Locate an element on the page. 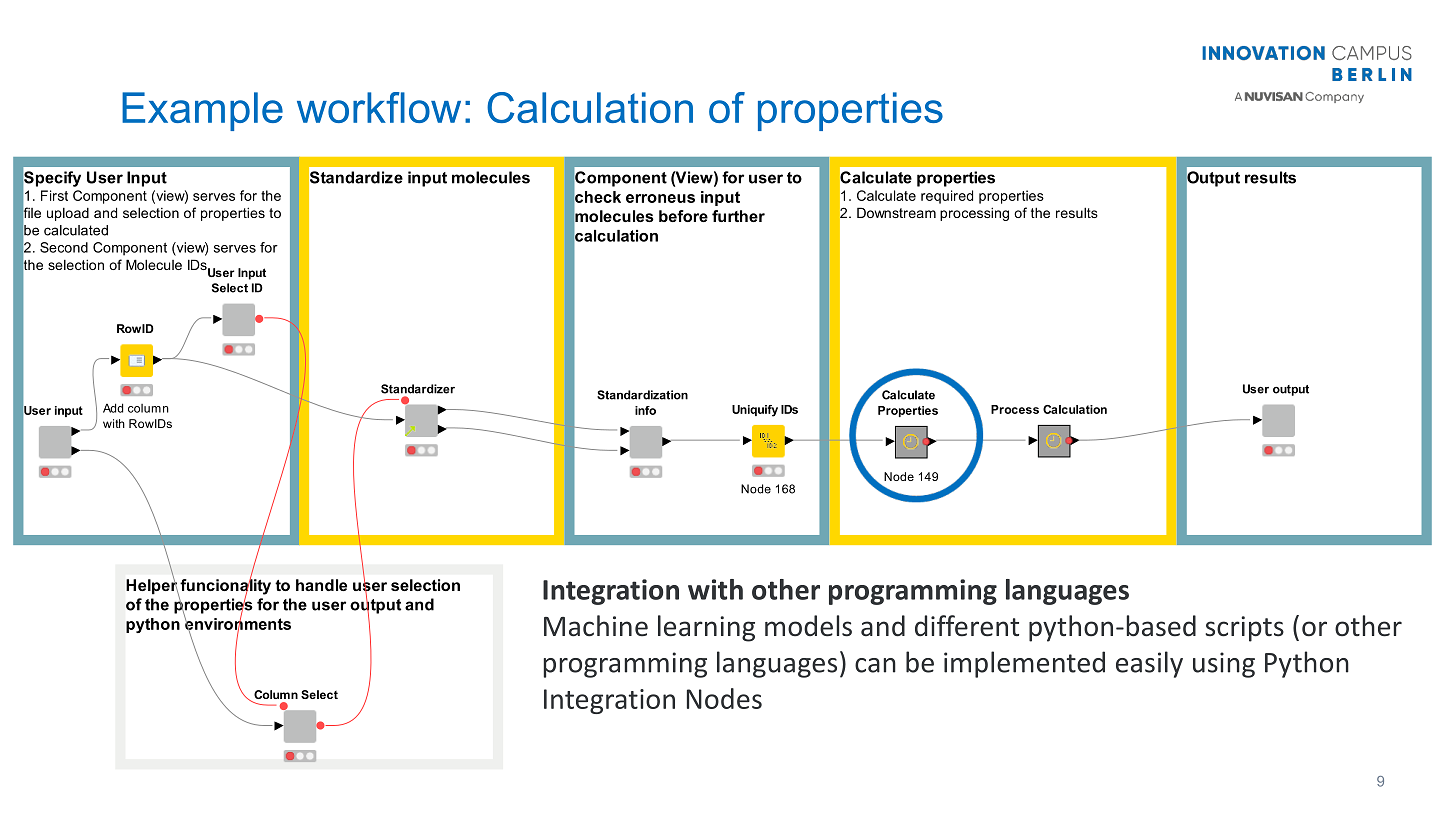  learning is located at coordinates (706, 628).
